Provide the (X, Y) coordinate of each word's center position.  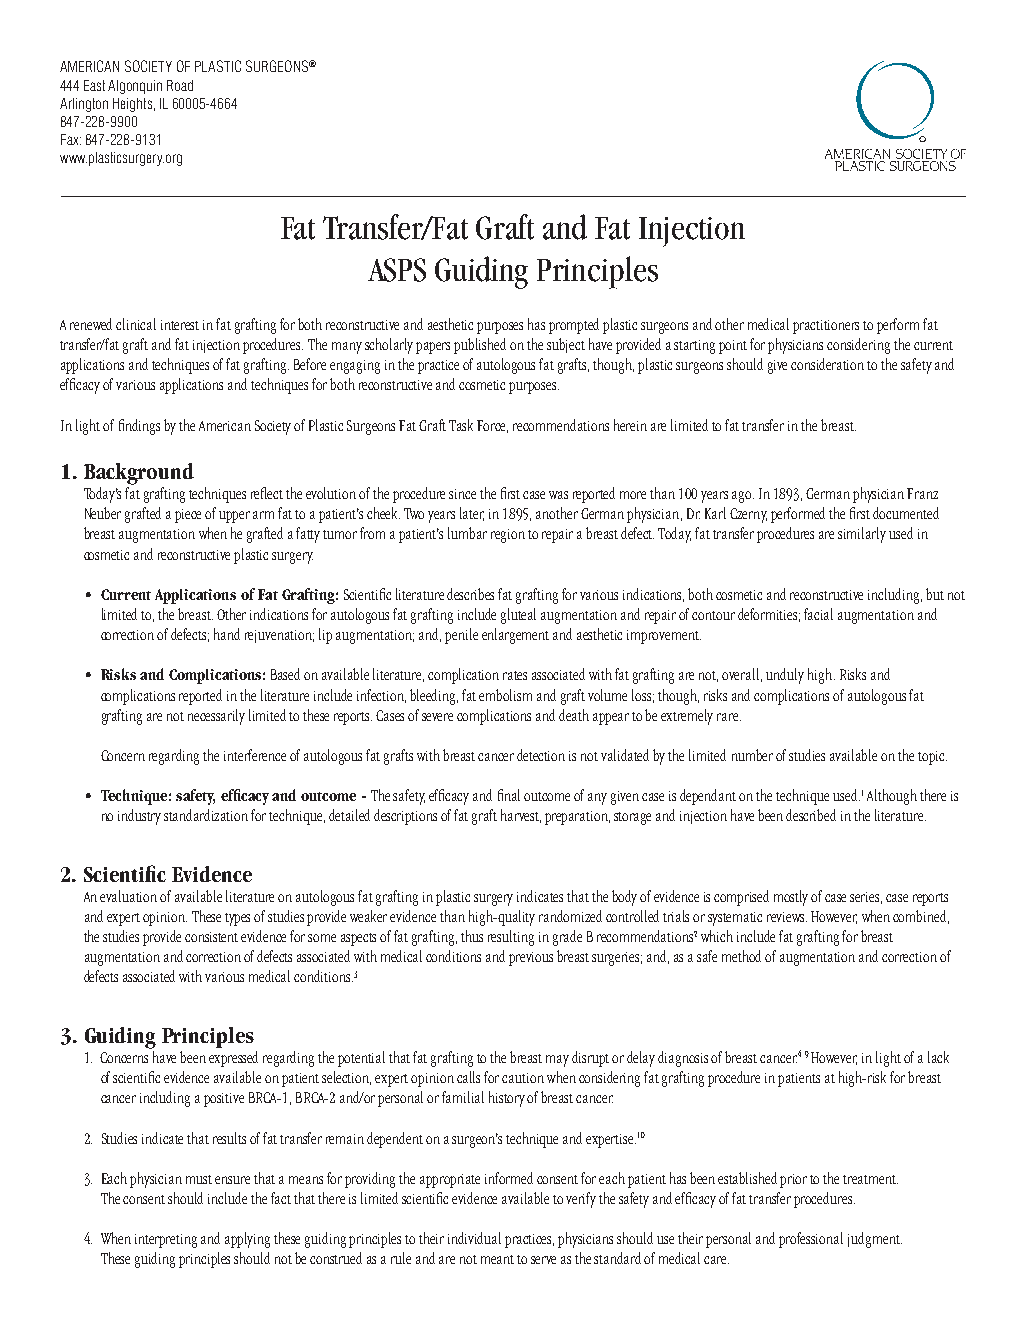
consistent (211, 937)
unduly (785, 676)
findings (139, 427)
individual (474, 1238)
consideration (827, 364)
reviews (787, 917)
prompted (574, 326)
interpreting (166, 1241)
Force (492, 426)
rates (515, 675)
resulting (511, 938)
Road (180, 85)
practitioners (826, 327)
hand (227, 634)
